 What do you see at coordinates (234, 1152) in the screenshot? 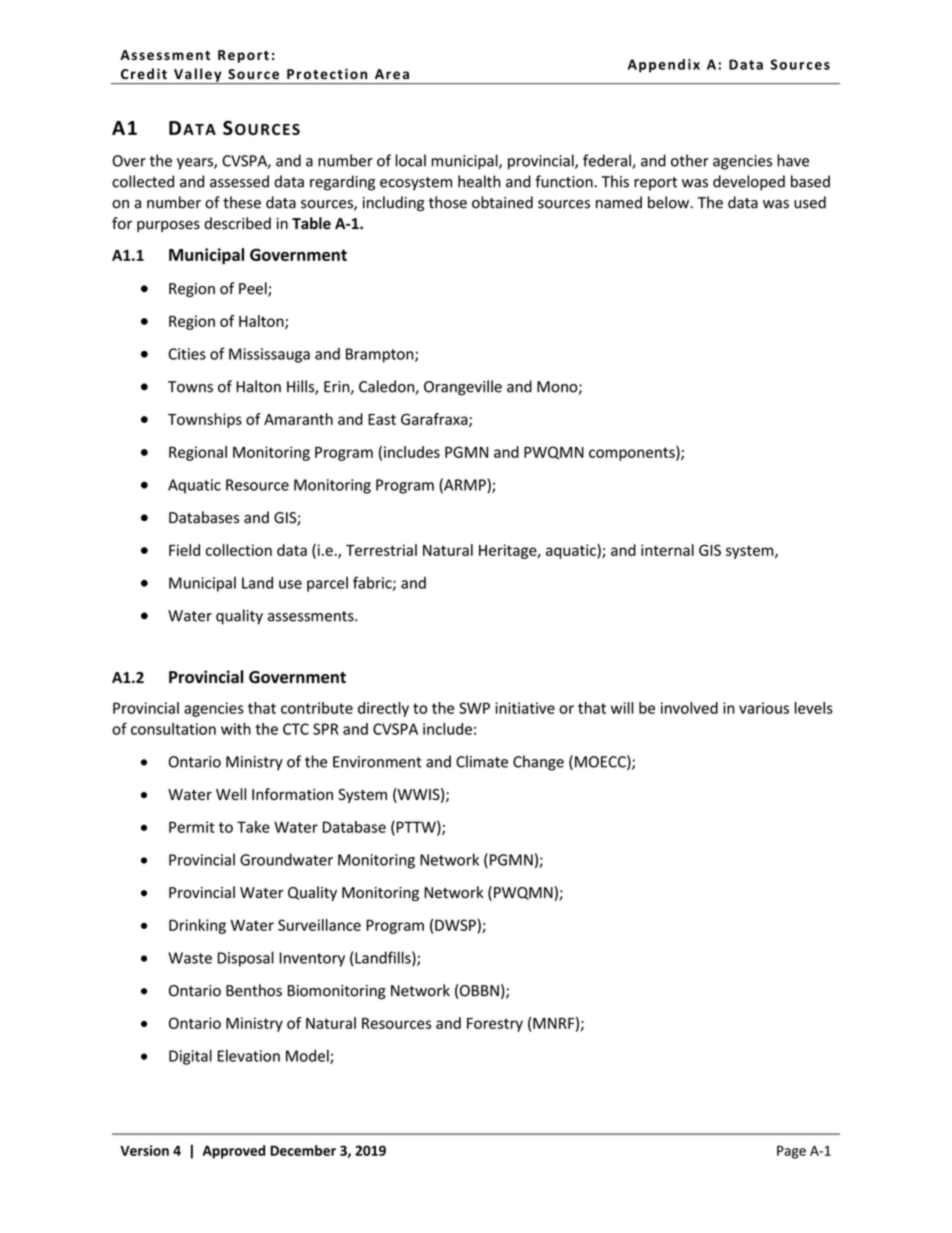
I see `Approved` at bounding box center [234, 1152].
